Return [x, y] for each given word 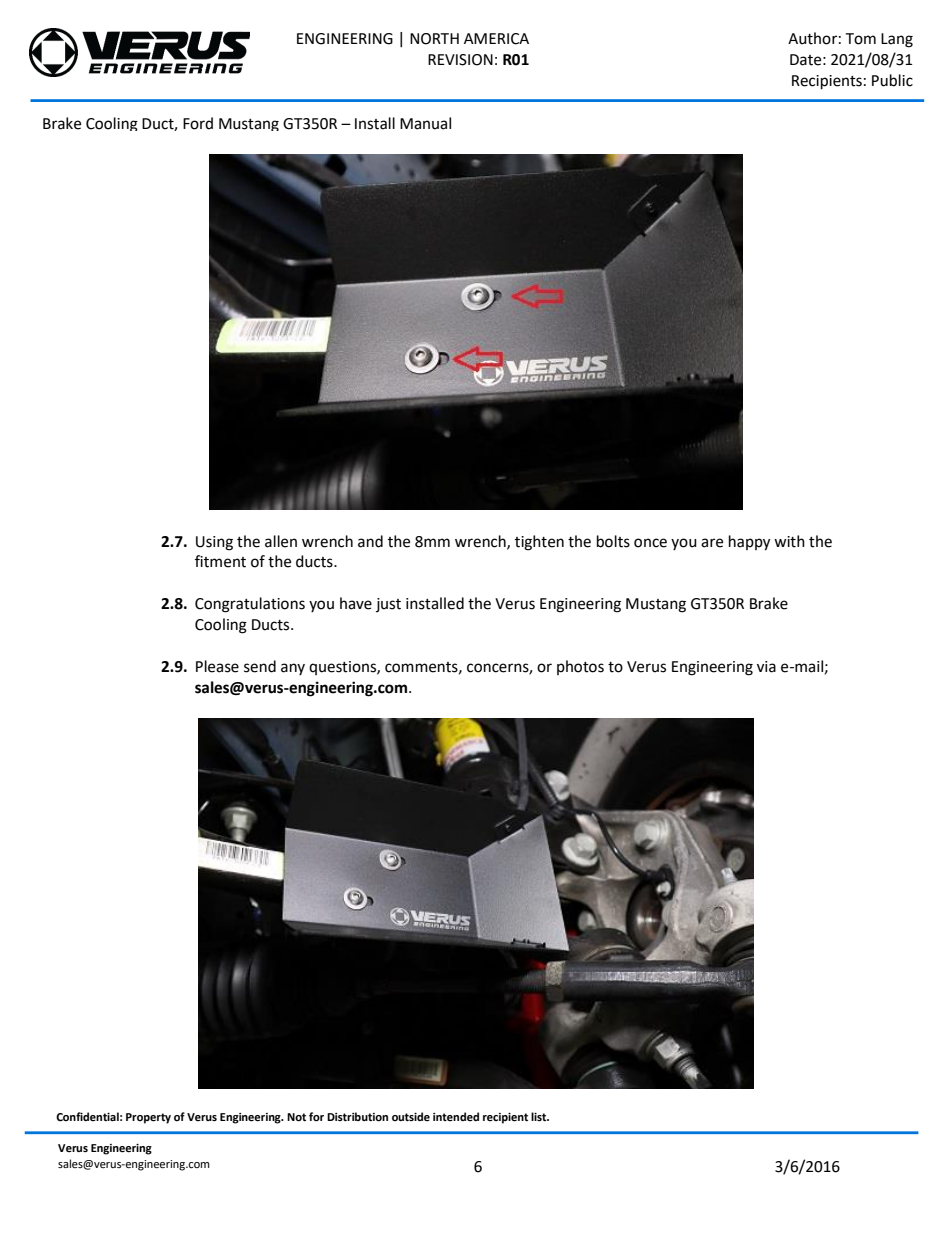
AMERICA [496, 39]
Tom [860, 39]
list [540, 1116]
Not [296, 1117]
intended [456, 1116]
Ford [198, 123]
